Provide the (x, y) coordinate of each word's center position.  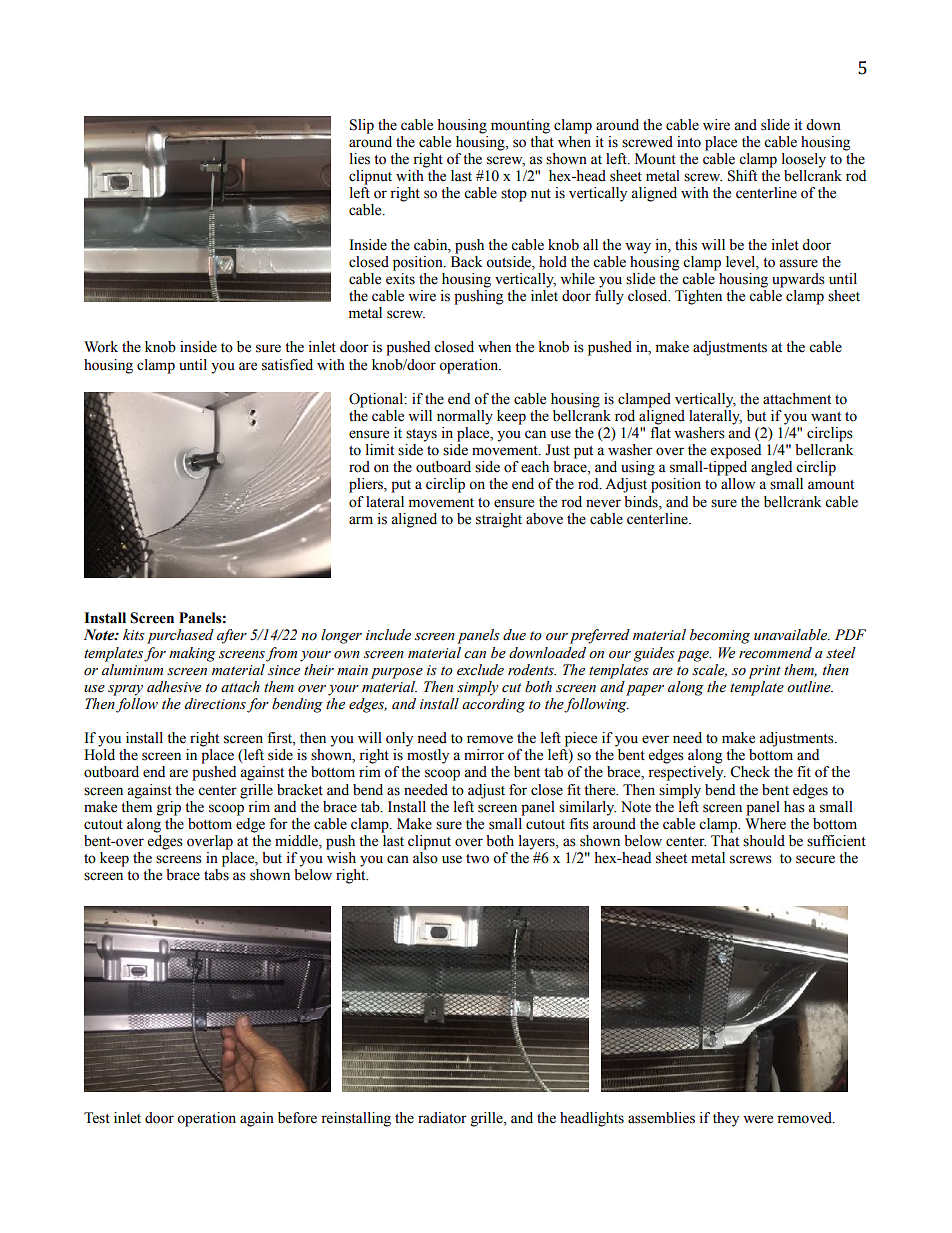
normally (465, 417)
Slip (362, 126)
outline (810, 687)
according (493, 705)
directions (215, 704)
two (477, 859)
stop (514, 195)
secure (815, 859)
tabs (216, 875)
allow (738, 484)
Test (97, 1118)
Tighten (698, 297)
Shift (742, 176)
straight (499, 520)
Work (101, 347)
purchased (180, 636)
